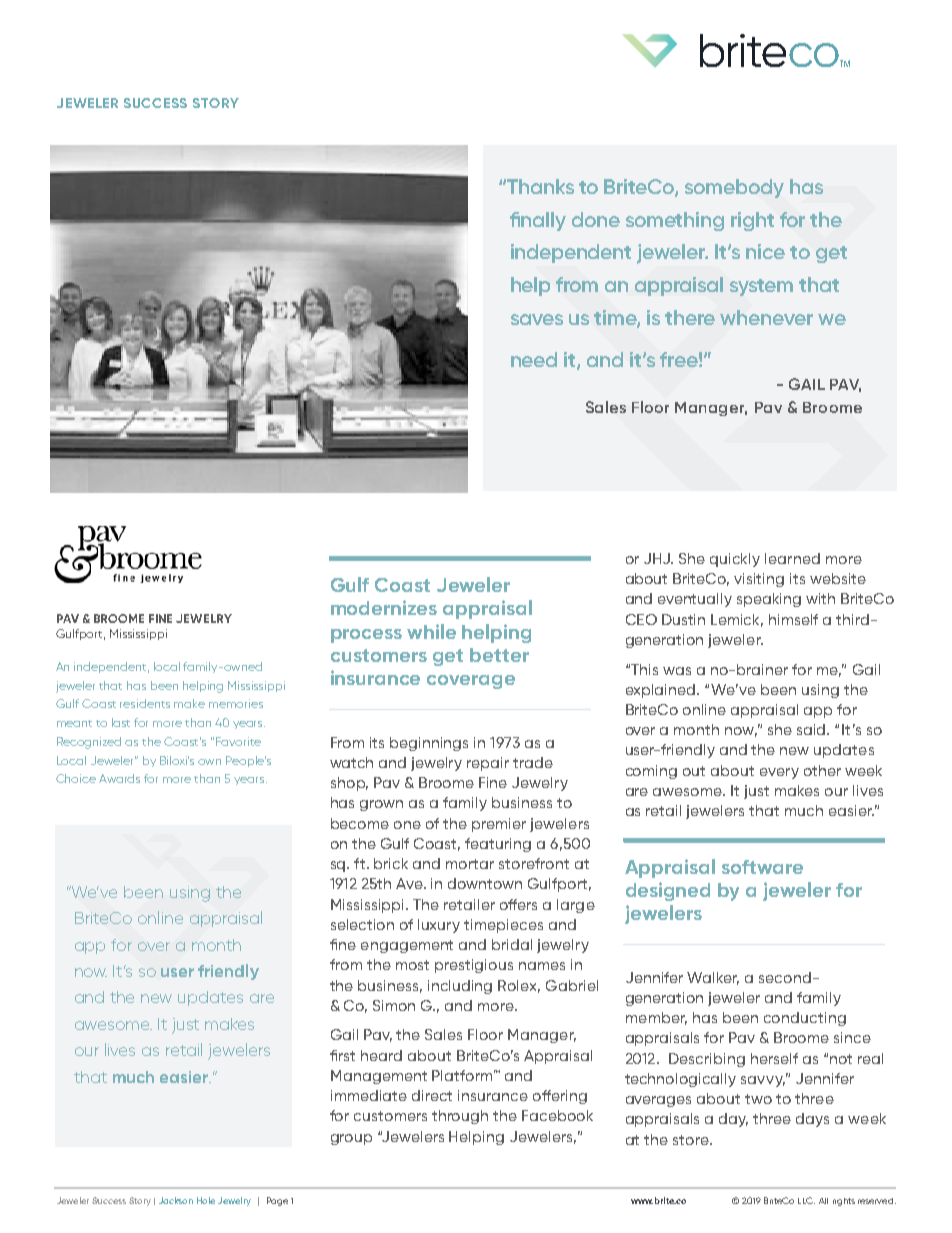 The height and width of the screenshot is (1233, 952). Describe the element at coordinates (431, 631) in the screenshot. I see `while` at that location.
